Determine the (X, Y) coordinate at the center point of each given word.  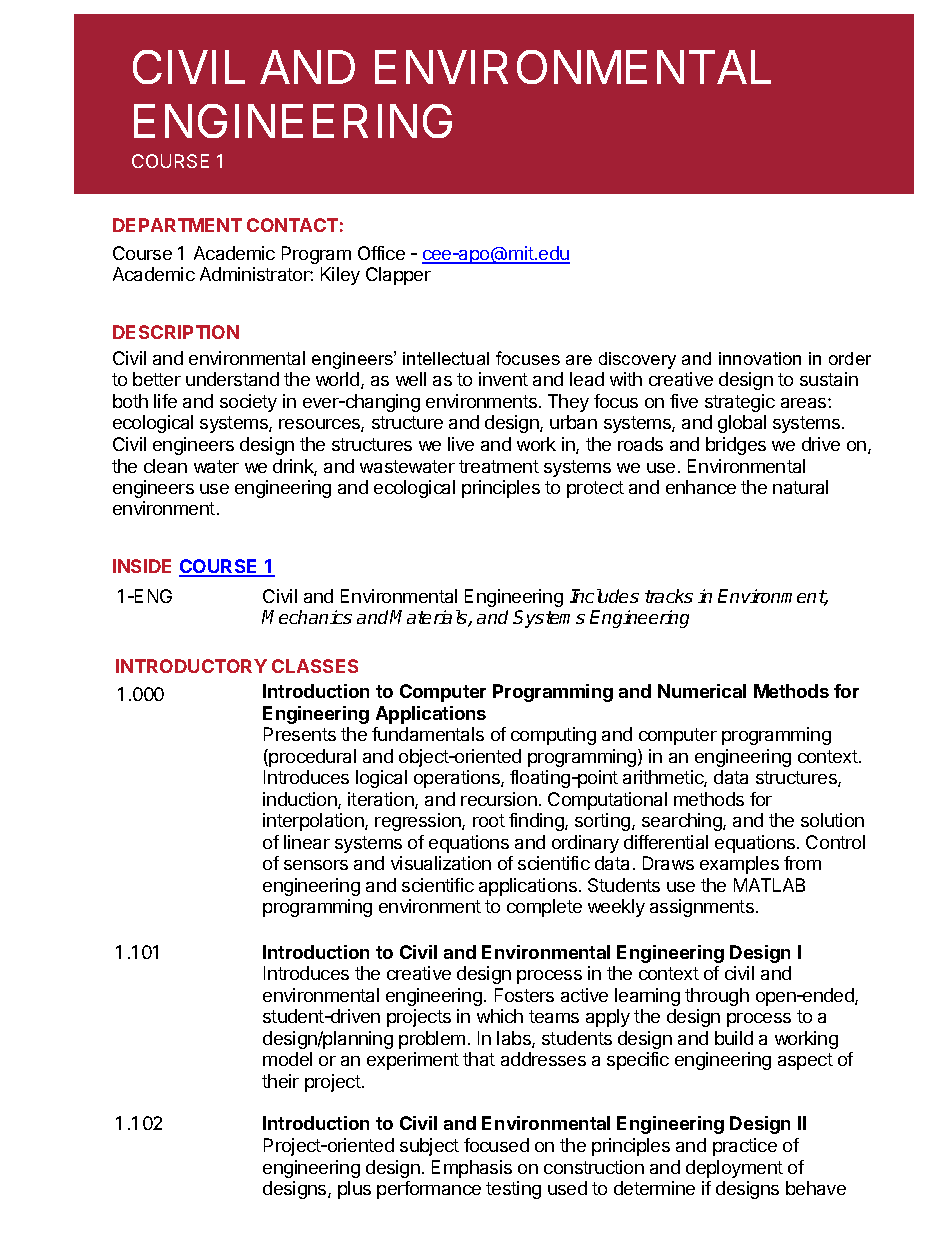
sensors (316, 865)
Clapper (398, 276)
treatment (499, 466)
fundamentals (428, 734)
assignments (702, 908)
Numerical (702, 691)
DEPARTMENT (177, 225)
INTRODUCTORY (191, 666)
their (280, 1081)
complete (544, 908)
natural (800, 487)
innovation (760, 358)
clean (165, 466)
